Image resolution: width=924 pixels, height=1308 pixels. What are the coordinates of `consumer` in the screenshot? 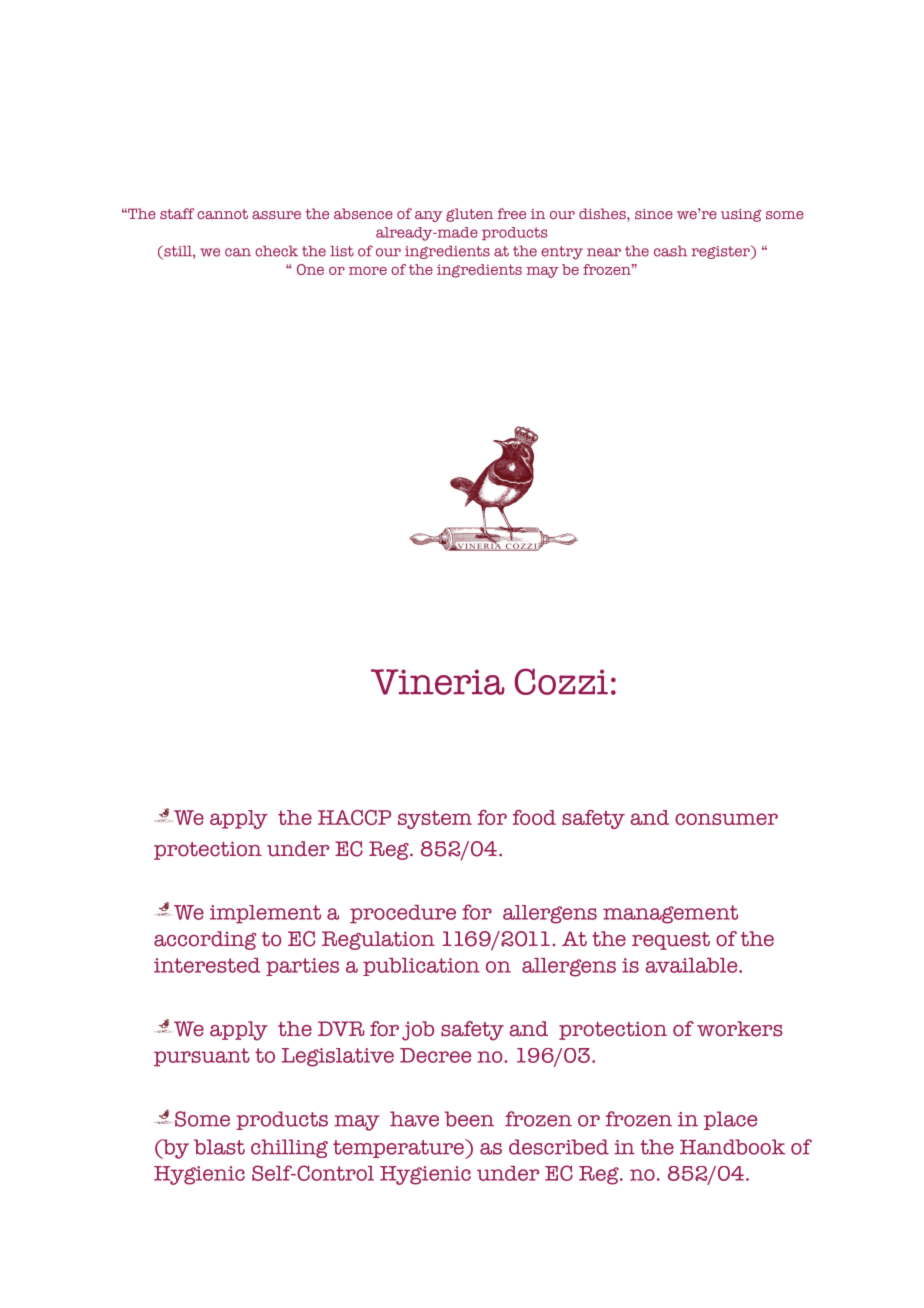 It's located at (726, 819).
